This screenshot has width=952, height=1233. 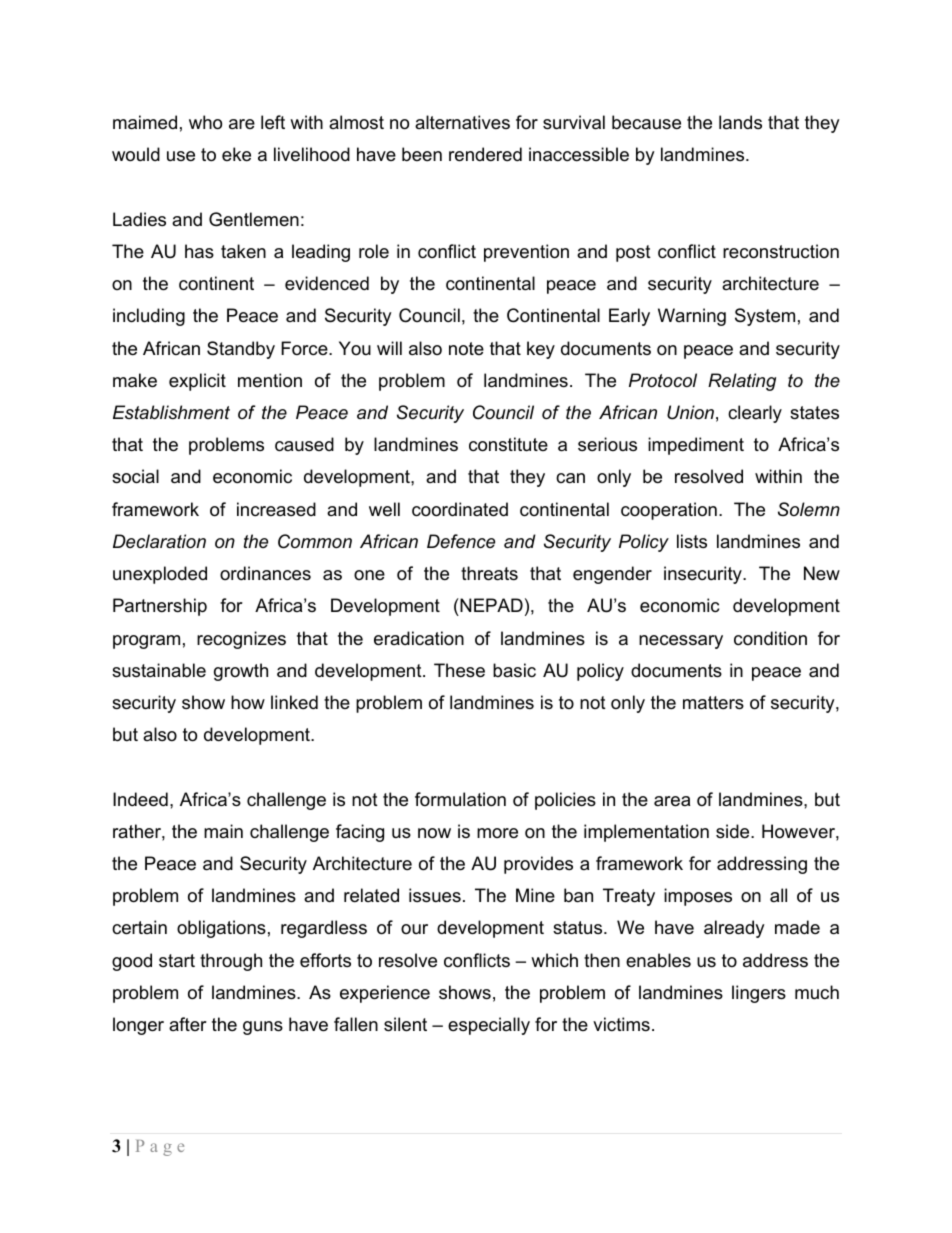 I want to click on condition, so click(x=770, y=638).
